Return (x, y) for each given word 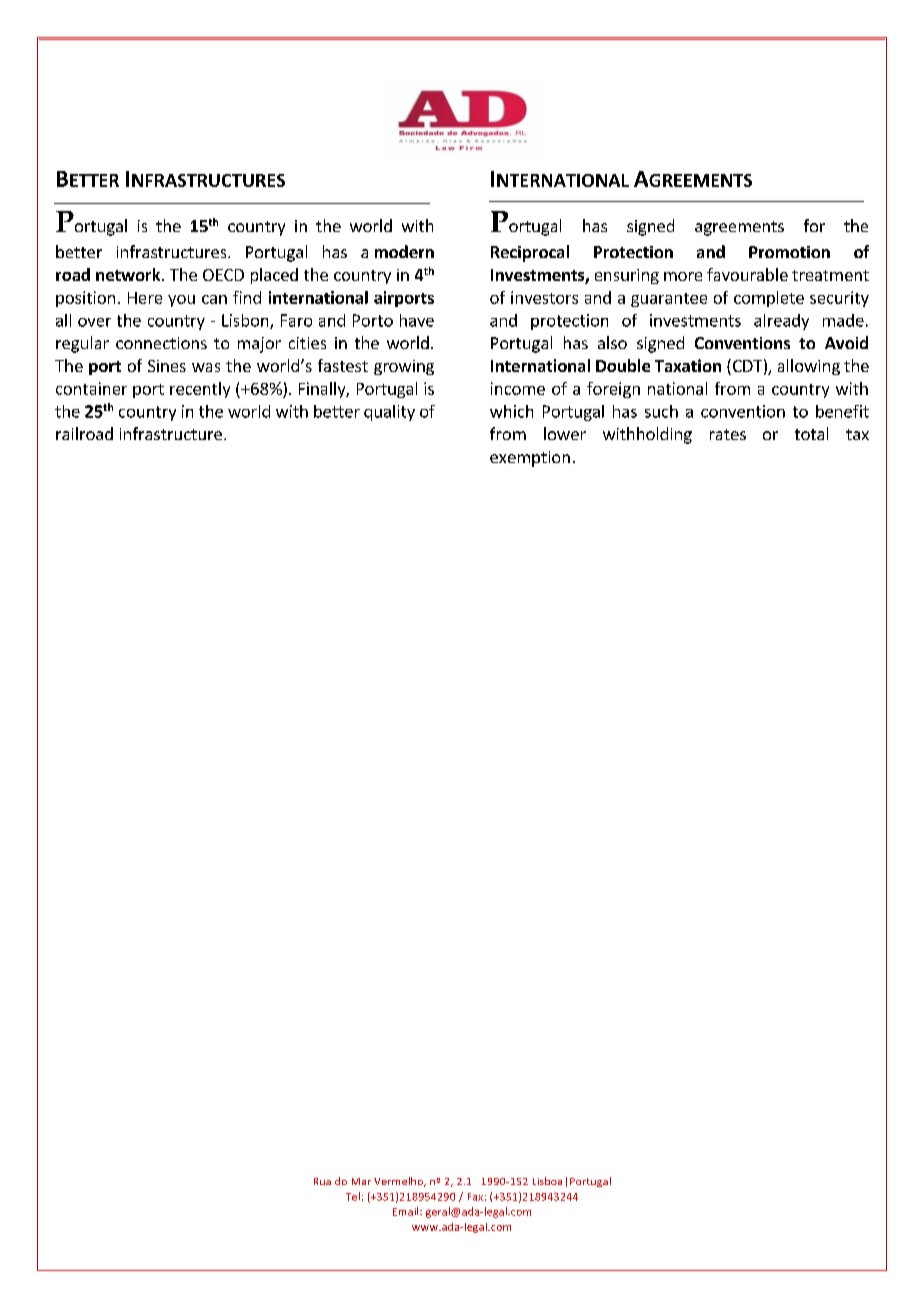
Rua (322, 1181)
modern (404, 251)
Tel (353, 1196)
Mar (361, 1181)
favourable (747, 274)
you (181, 301)
